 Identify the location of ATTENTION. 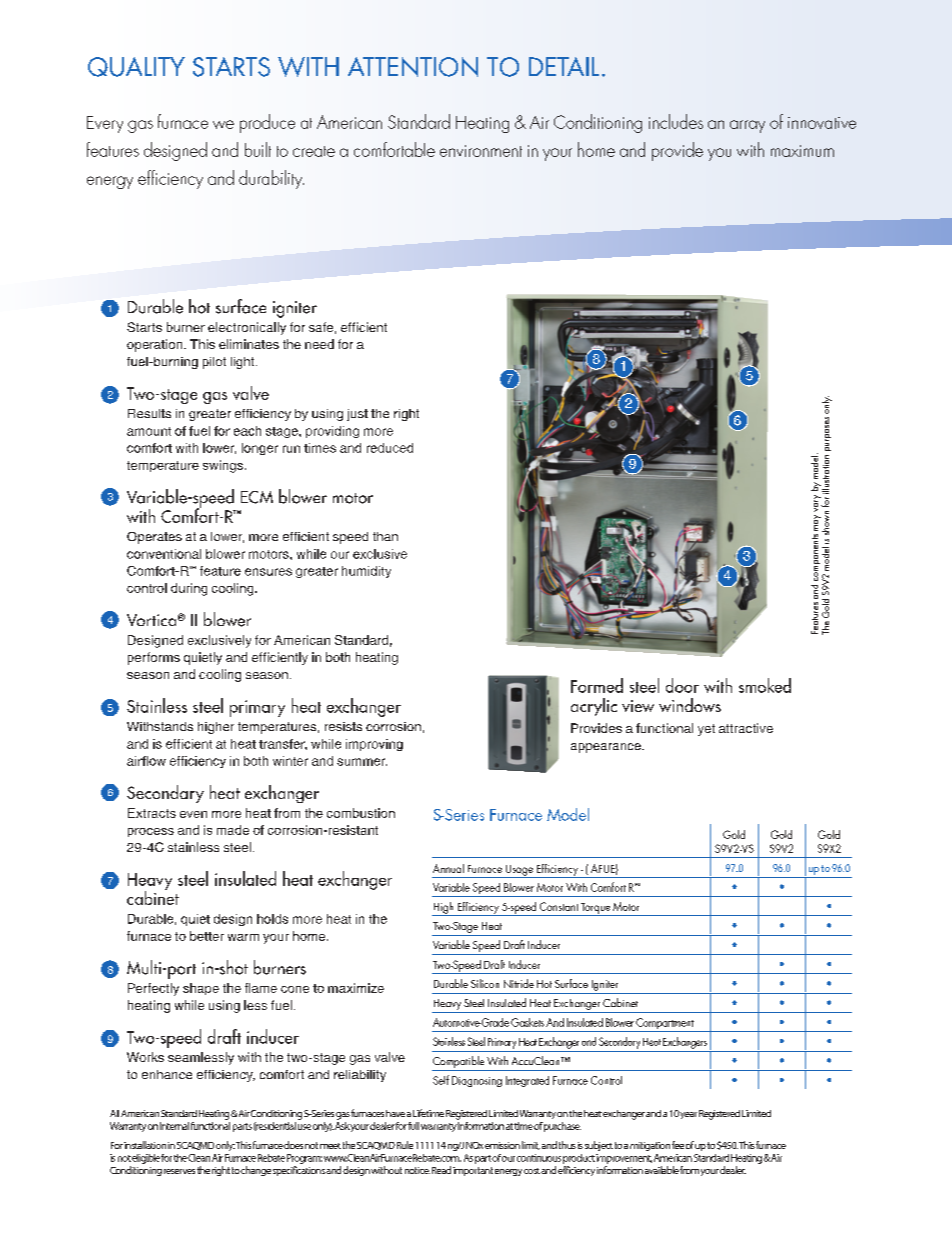
(413, 67).
